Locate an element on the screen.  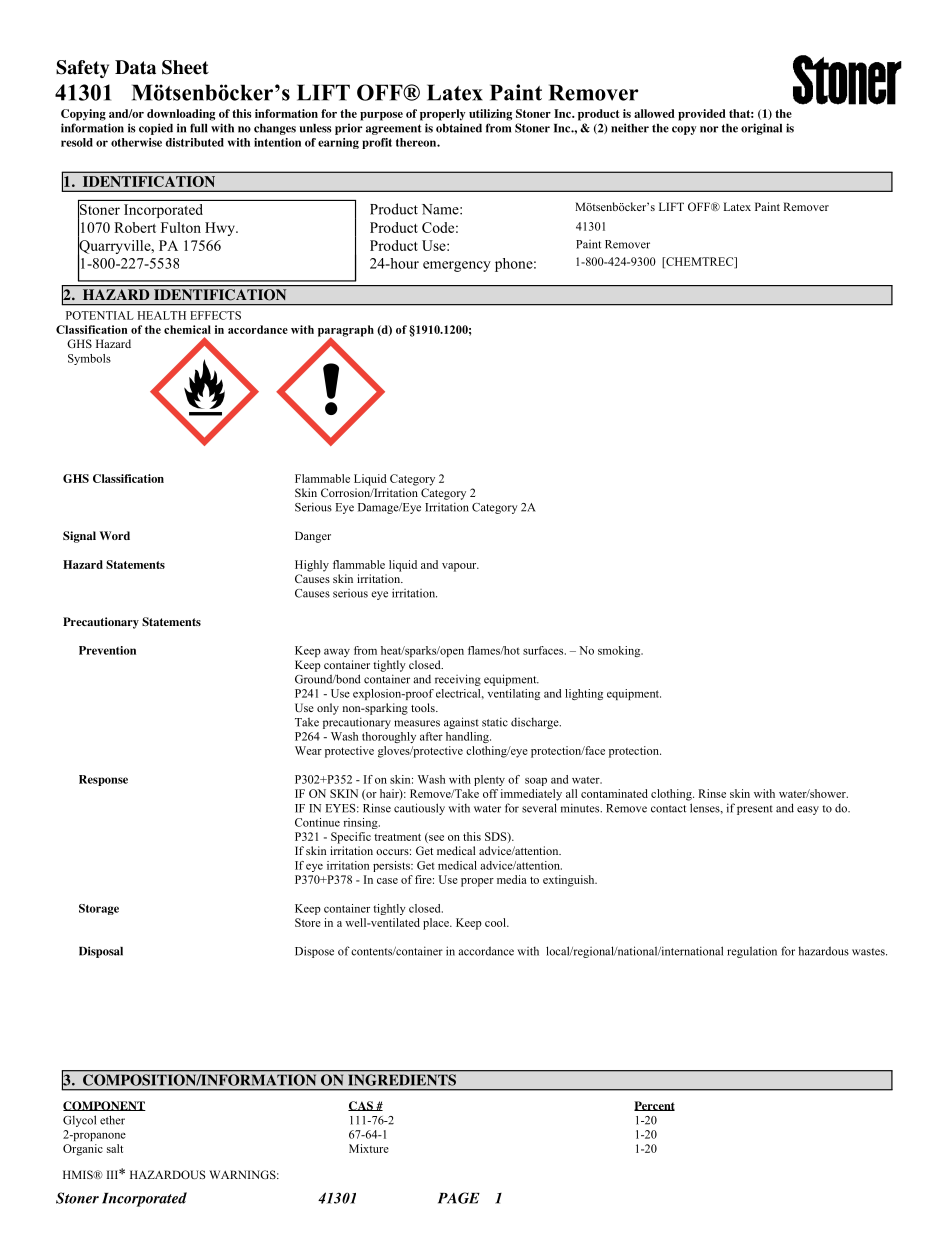
present is located at coordinates (755, 810).
